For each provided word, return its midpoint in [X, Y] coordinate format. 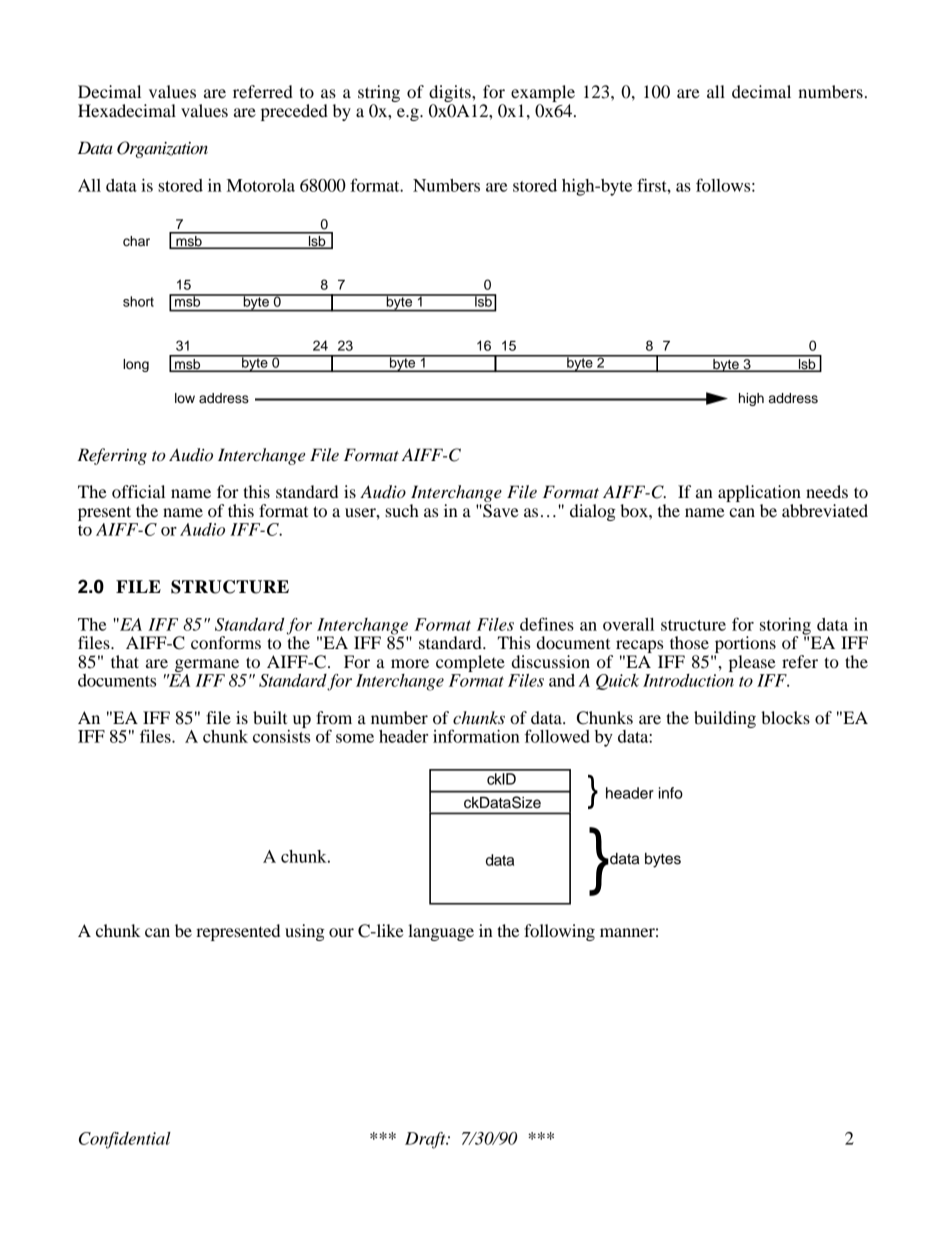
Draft [426, 1140]
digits [451, 95]
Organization [162, 149]
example [543, 95]
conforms [226, 642]
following [559, 932]
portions [744, 646]
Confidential [125, 1140]
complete [470, 663]
